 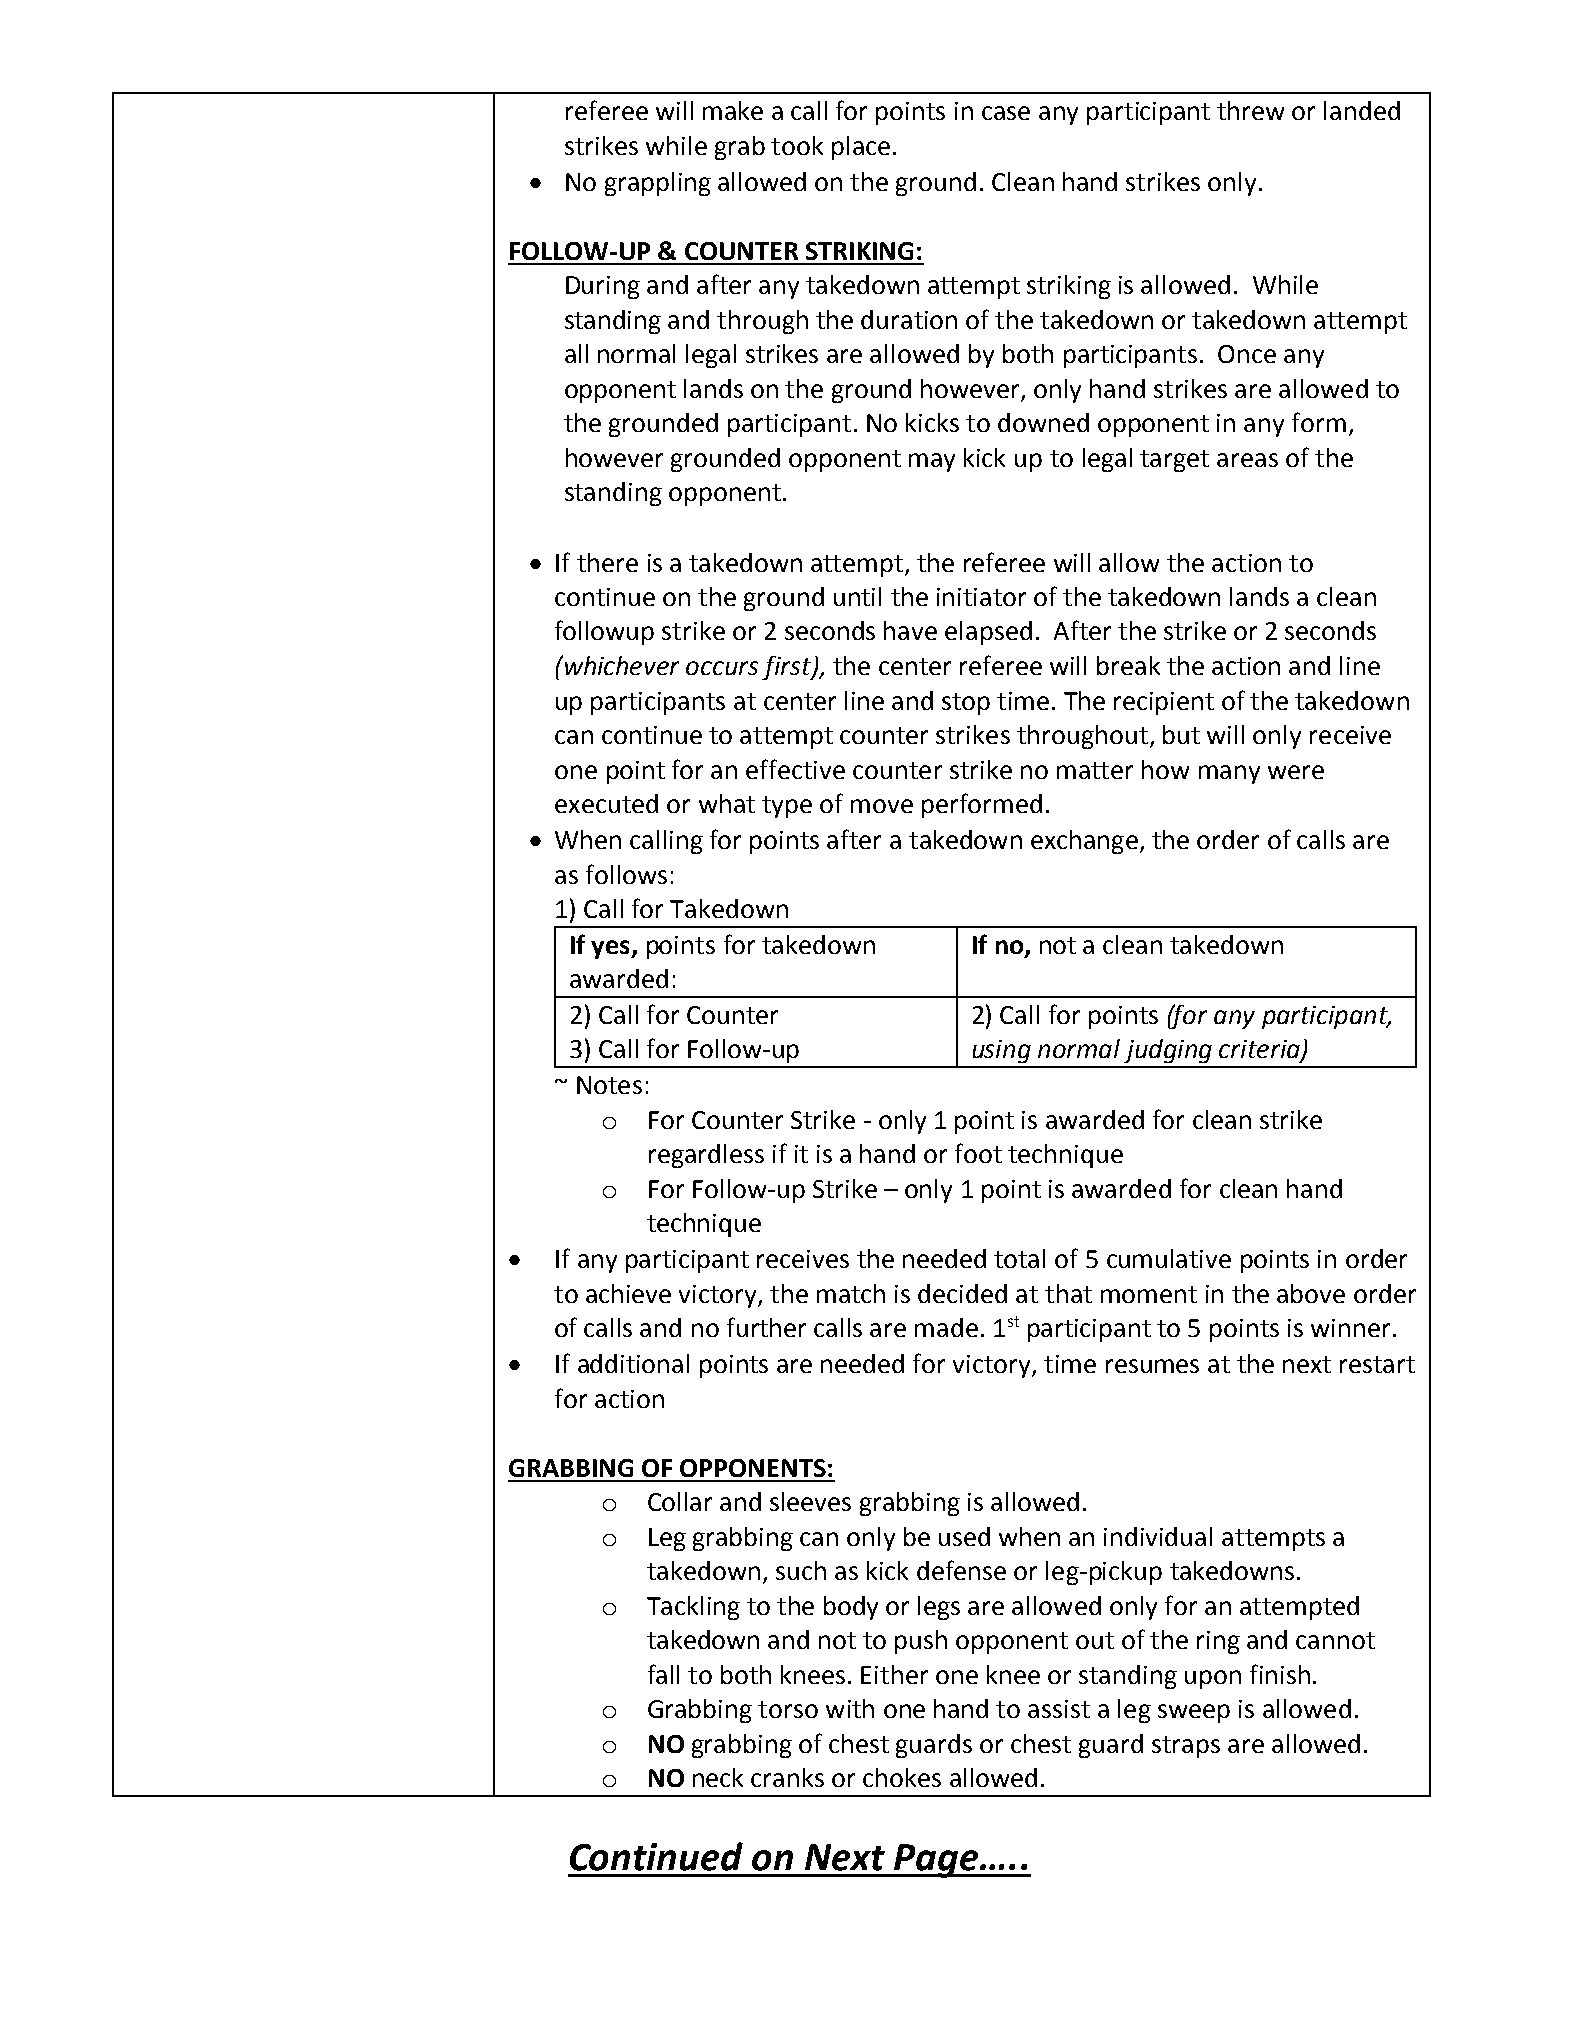 I want to click on criteria, so click(x=1260, y=1050).
